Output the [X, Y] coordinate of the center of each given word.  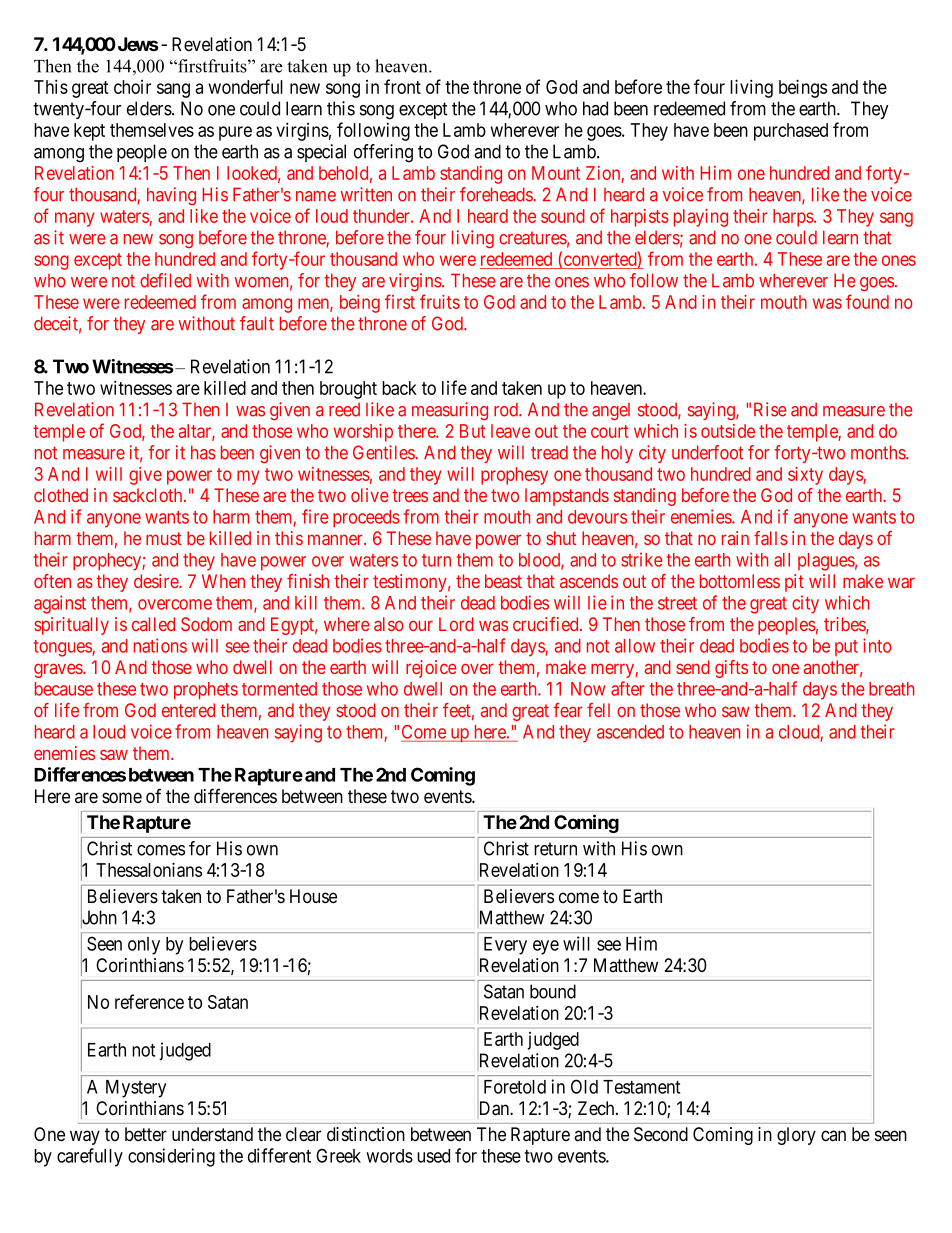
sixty [805, 476]
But [472, 431]
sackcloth [149, 495]
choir [132, 87]
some [122, 798]
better [146, 1134]
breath [891, 689]
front [402, 86]
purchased [791, 132]
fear [568, 710]
